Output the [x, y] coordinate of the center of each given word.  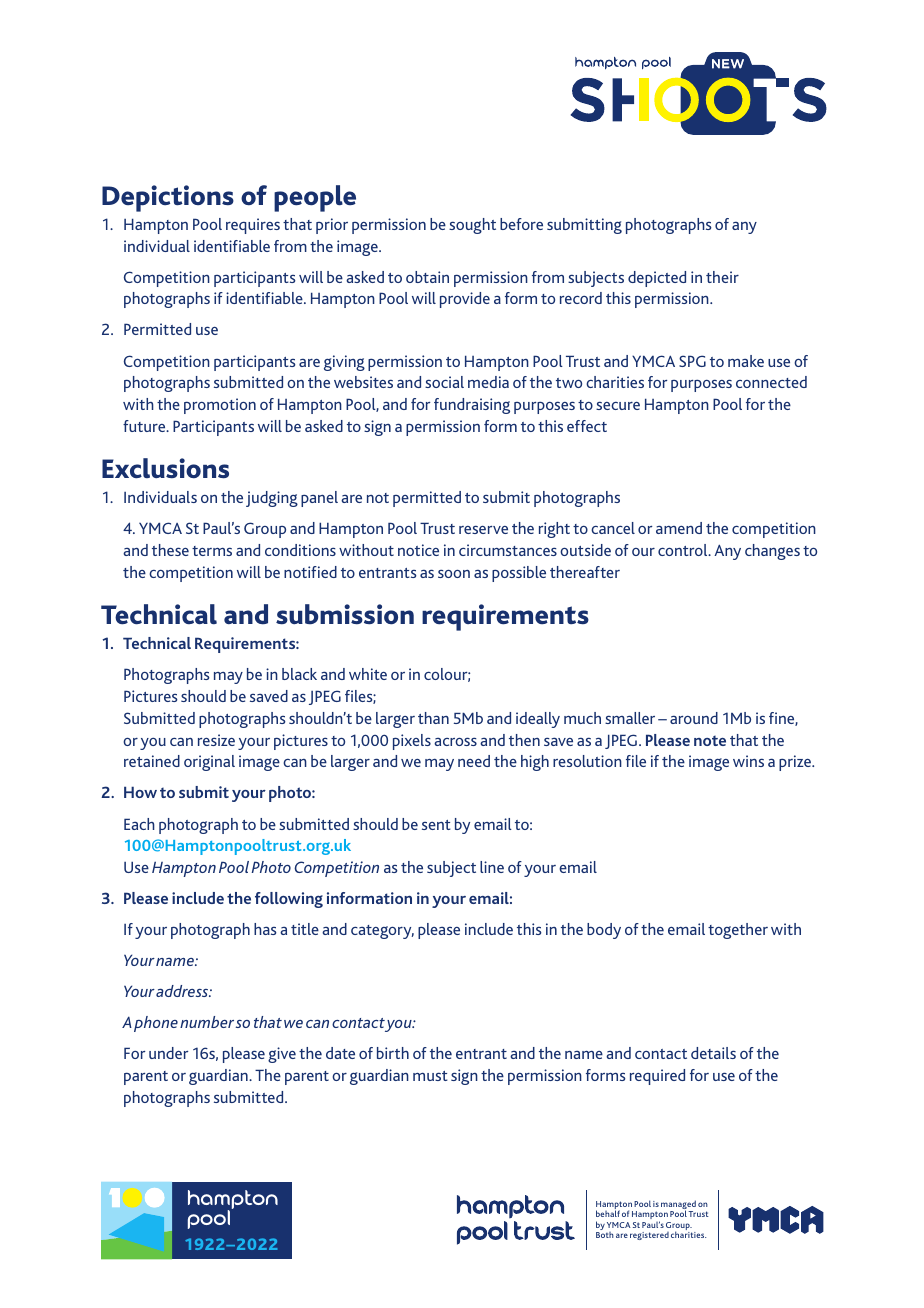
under [168, 1053]
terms [212, 551]
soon [454, 573]
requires [253, 226]
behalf [608, 1213]
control [684, 550]
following [289, 900]
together [738, 931]
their [722, 277]
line [492, 867]
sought [472, 226]
